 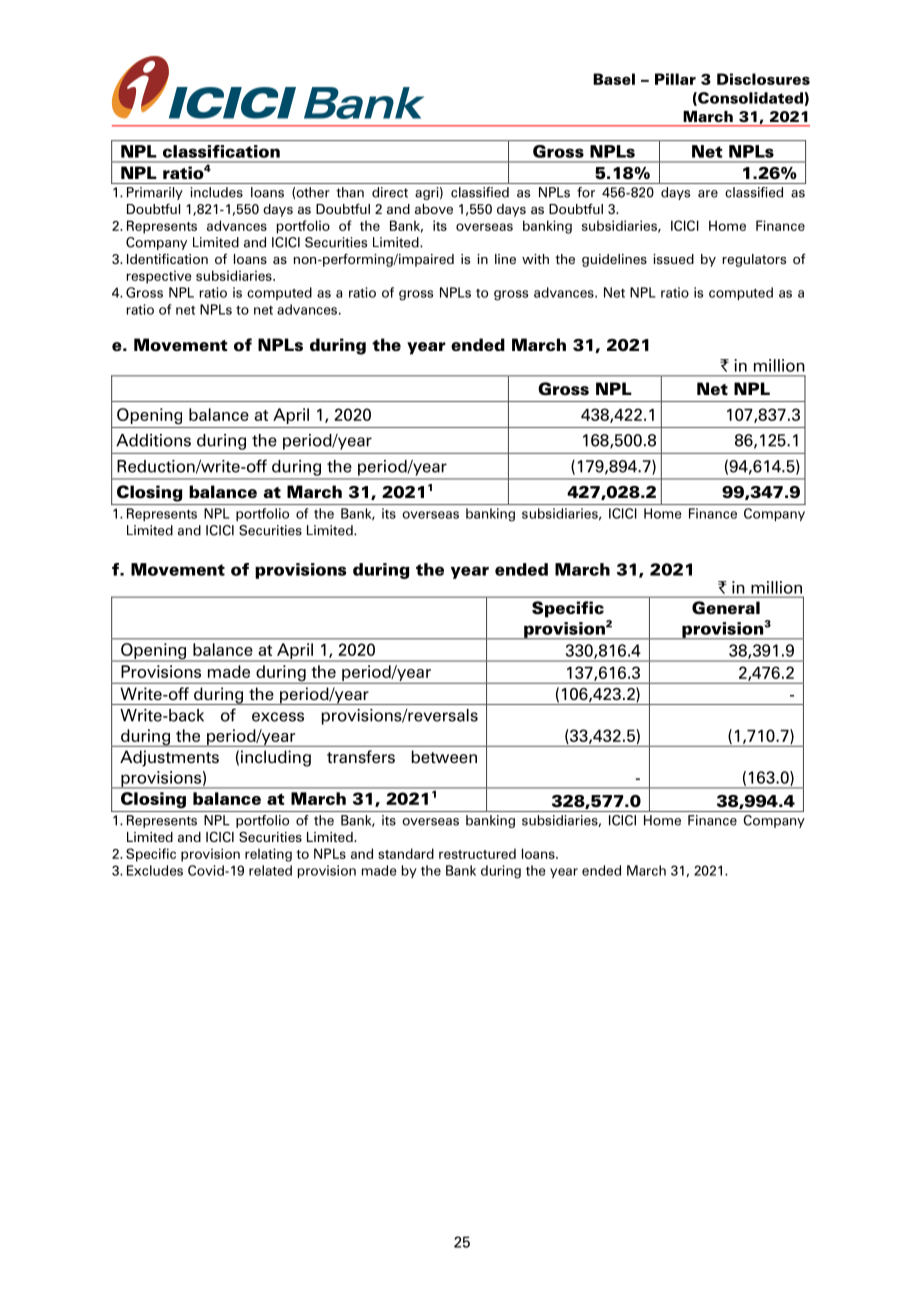 What do you see at coordinates (268, 855) in the image?
I see `relating` at bounding box center [268, 855].
